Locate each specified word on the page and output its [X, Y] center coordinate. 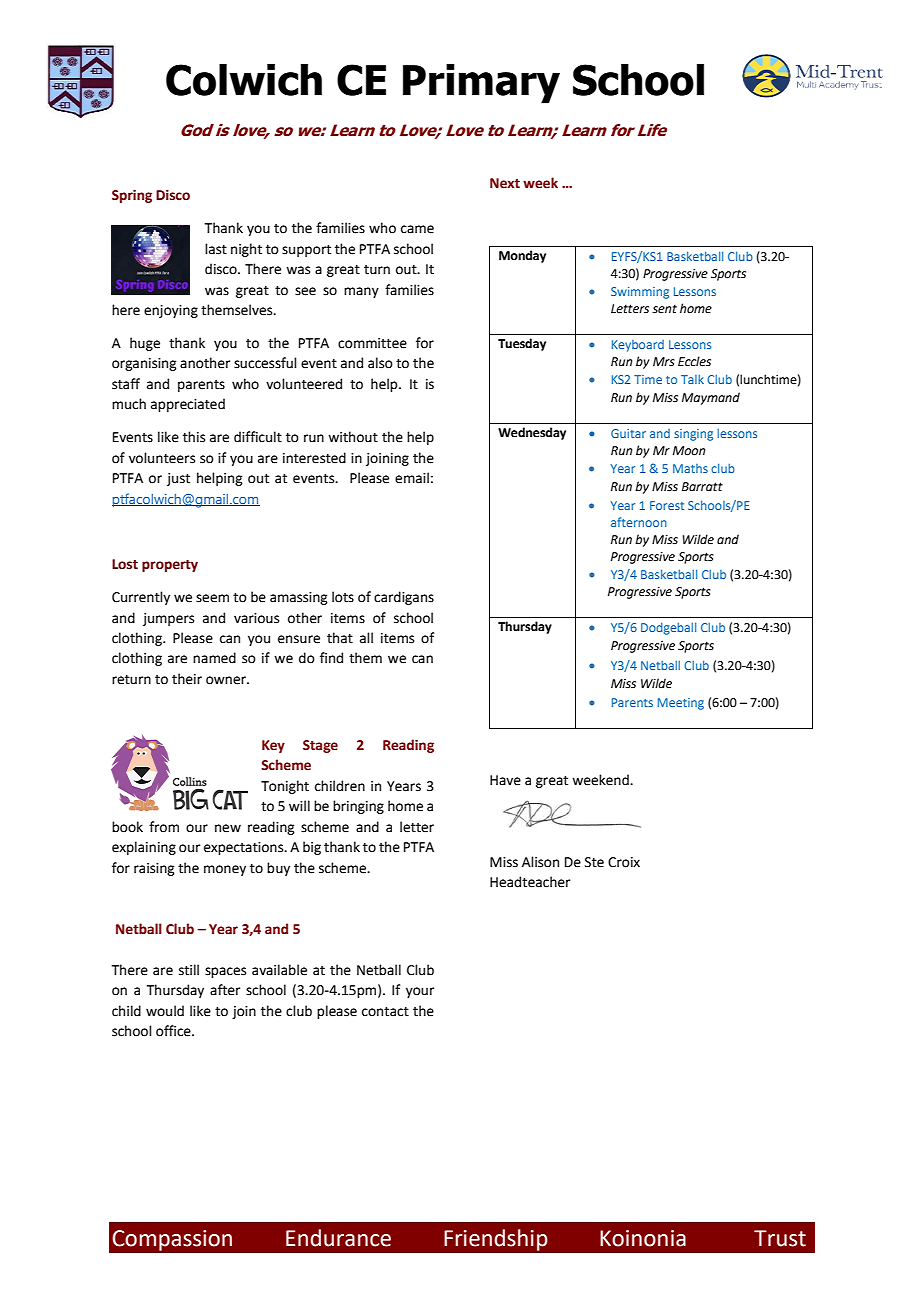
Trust [780, 1238]
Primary [481, 84]
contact [385, 1012]
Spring [132, 196]
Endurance [338, 1238]
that [340, 638]
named [214, 658]
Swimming [640, 293]
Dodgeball [668, 628]
